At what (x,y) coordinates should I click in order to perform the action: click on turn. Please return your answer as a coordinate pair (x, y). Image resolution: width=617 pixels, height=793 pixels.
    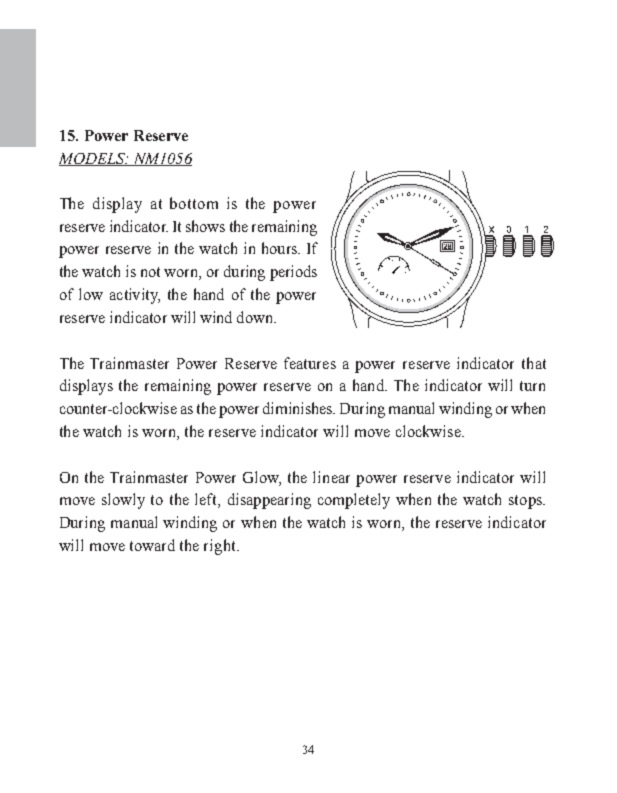
    Looking at the image, I should click on (532, 386).
